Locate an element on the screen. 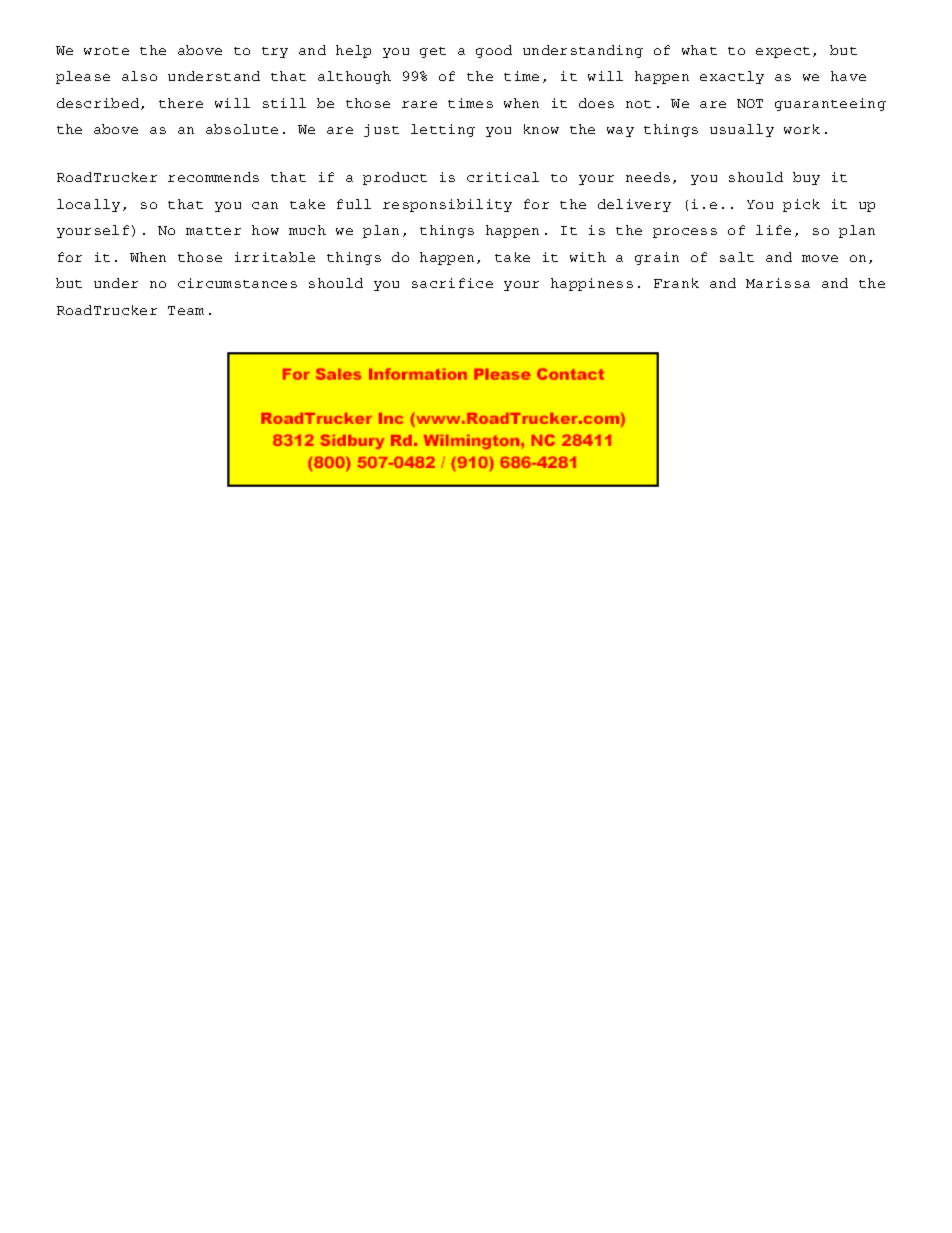 This screenshot has width=952, height=1233. get is located at coordinates (433, 52).
